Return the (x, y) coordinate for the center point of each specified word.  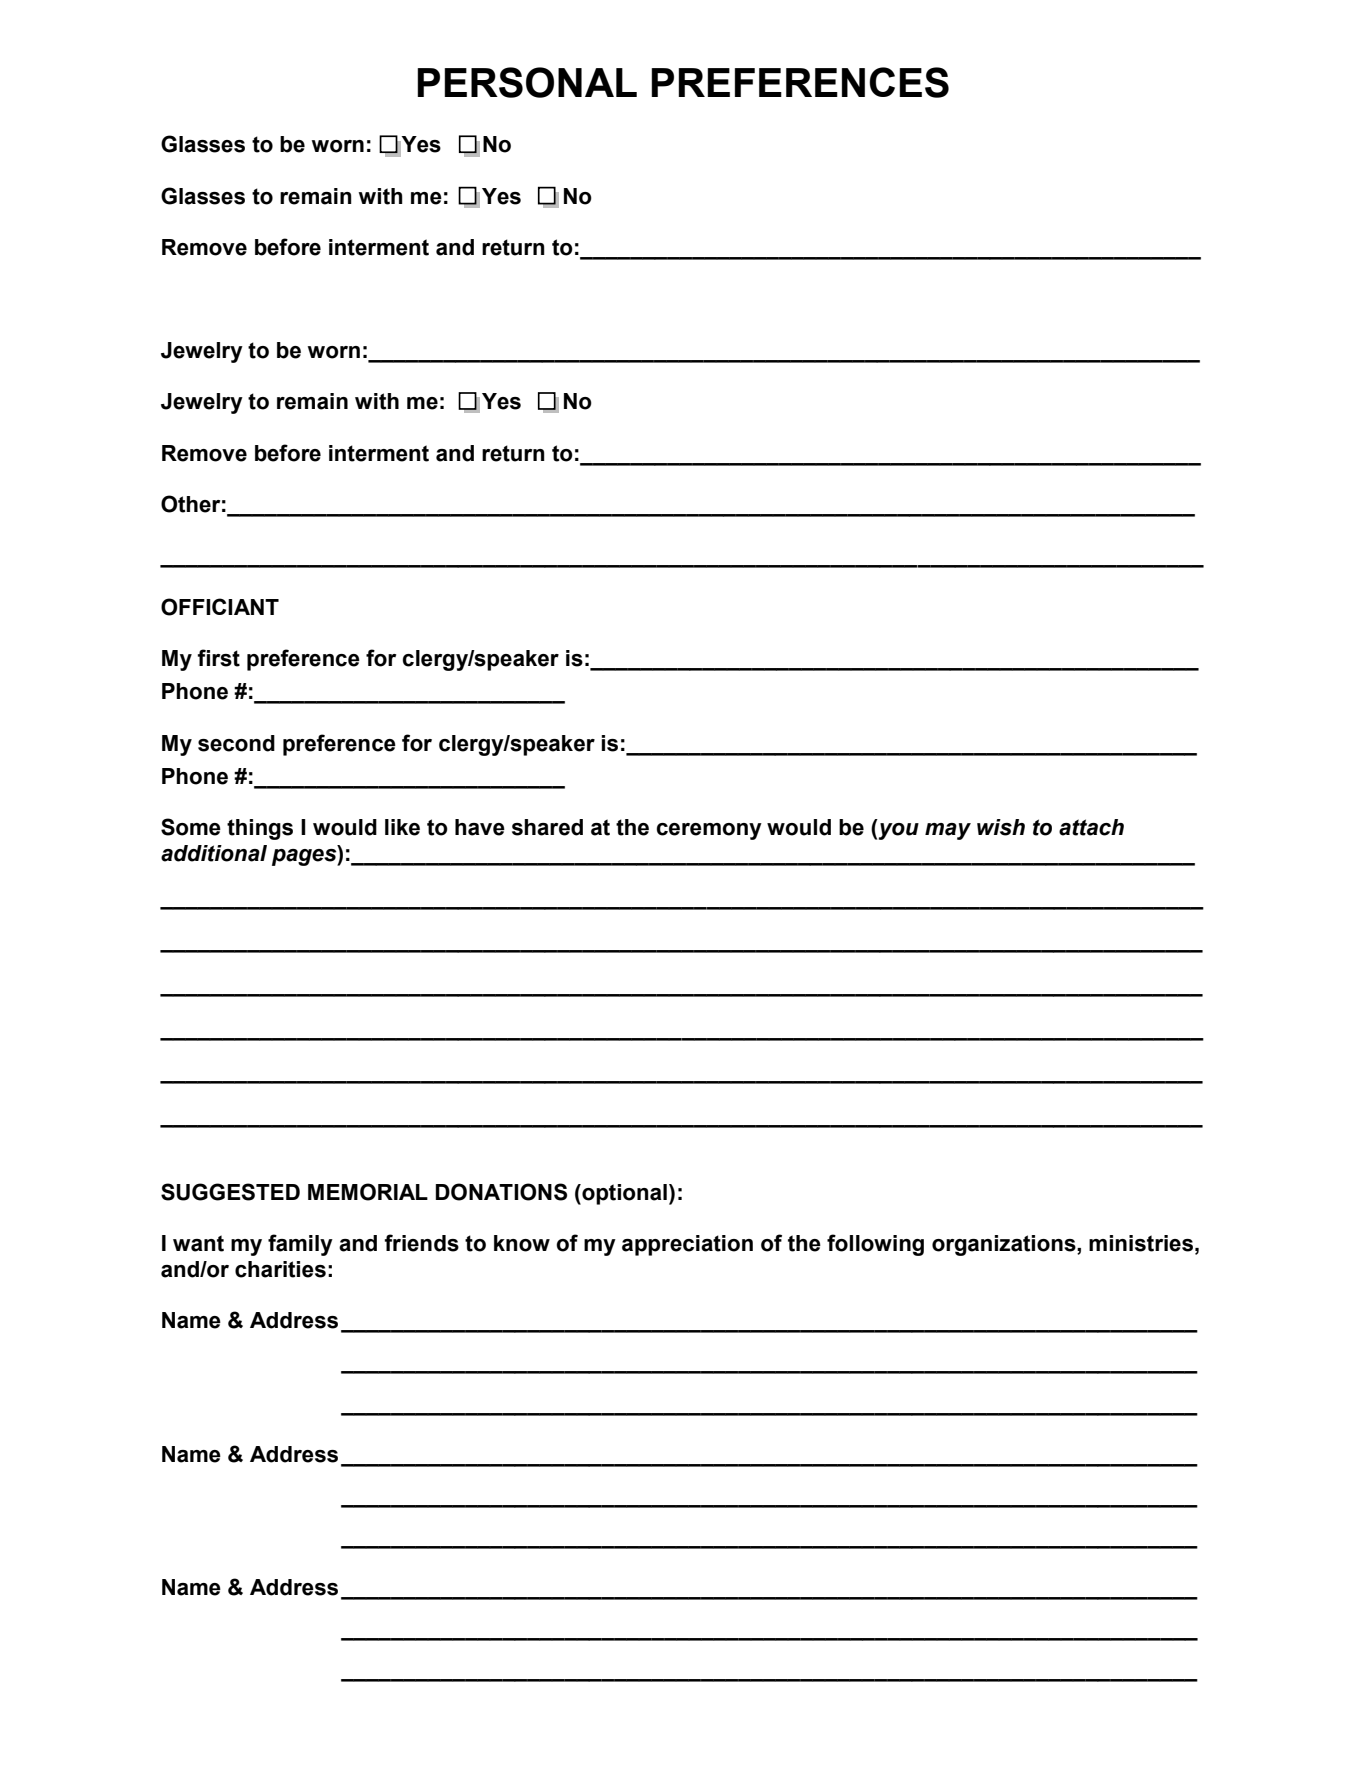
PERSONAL (527, 82)
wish (1001, 827)
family (300, 1245)
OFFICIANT (220, 607)
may (948, 831)
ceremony (709, 831)
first (218, 658)
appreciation (687, 1245)
